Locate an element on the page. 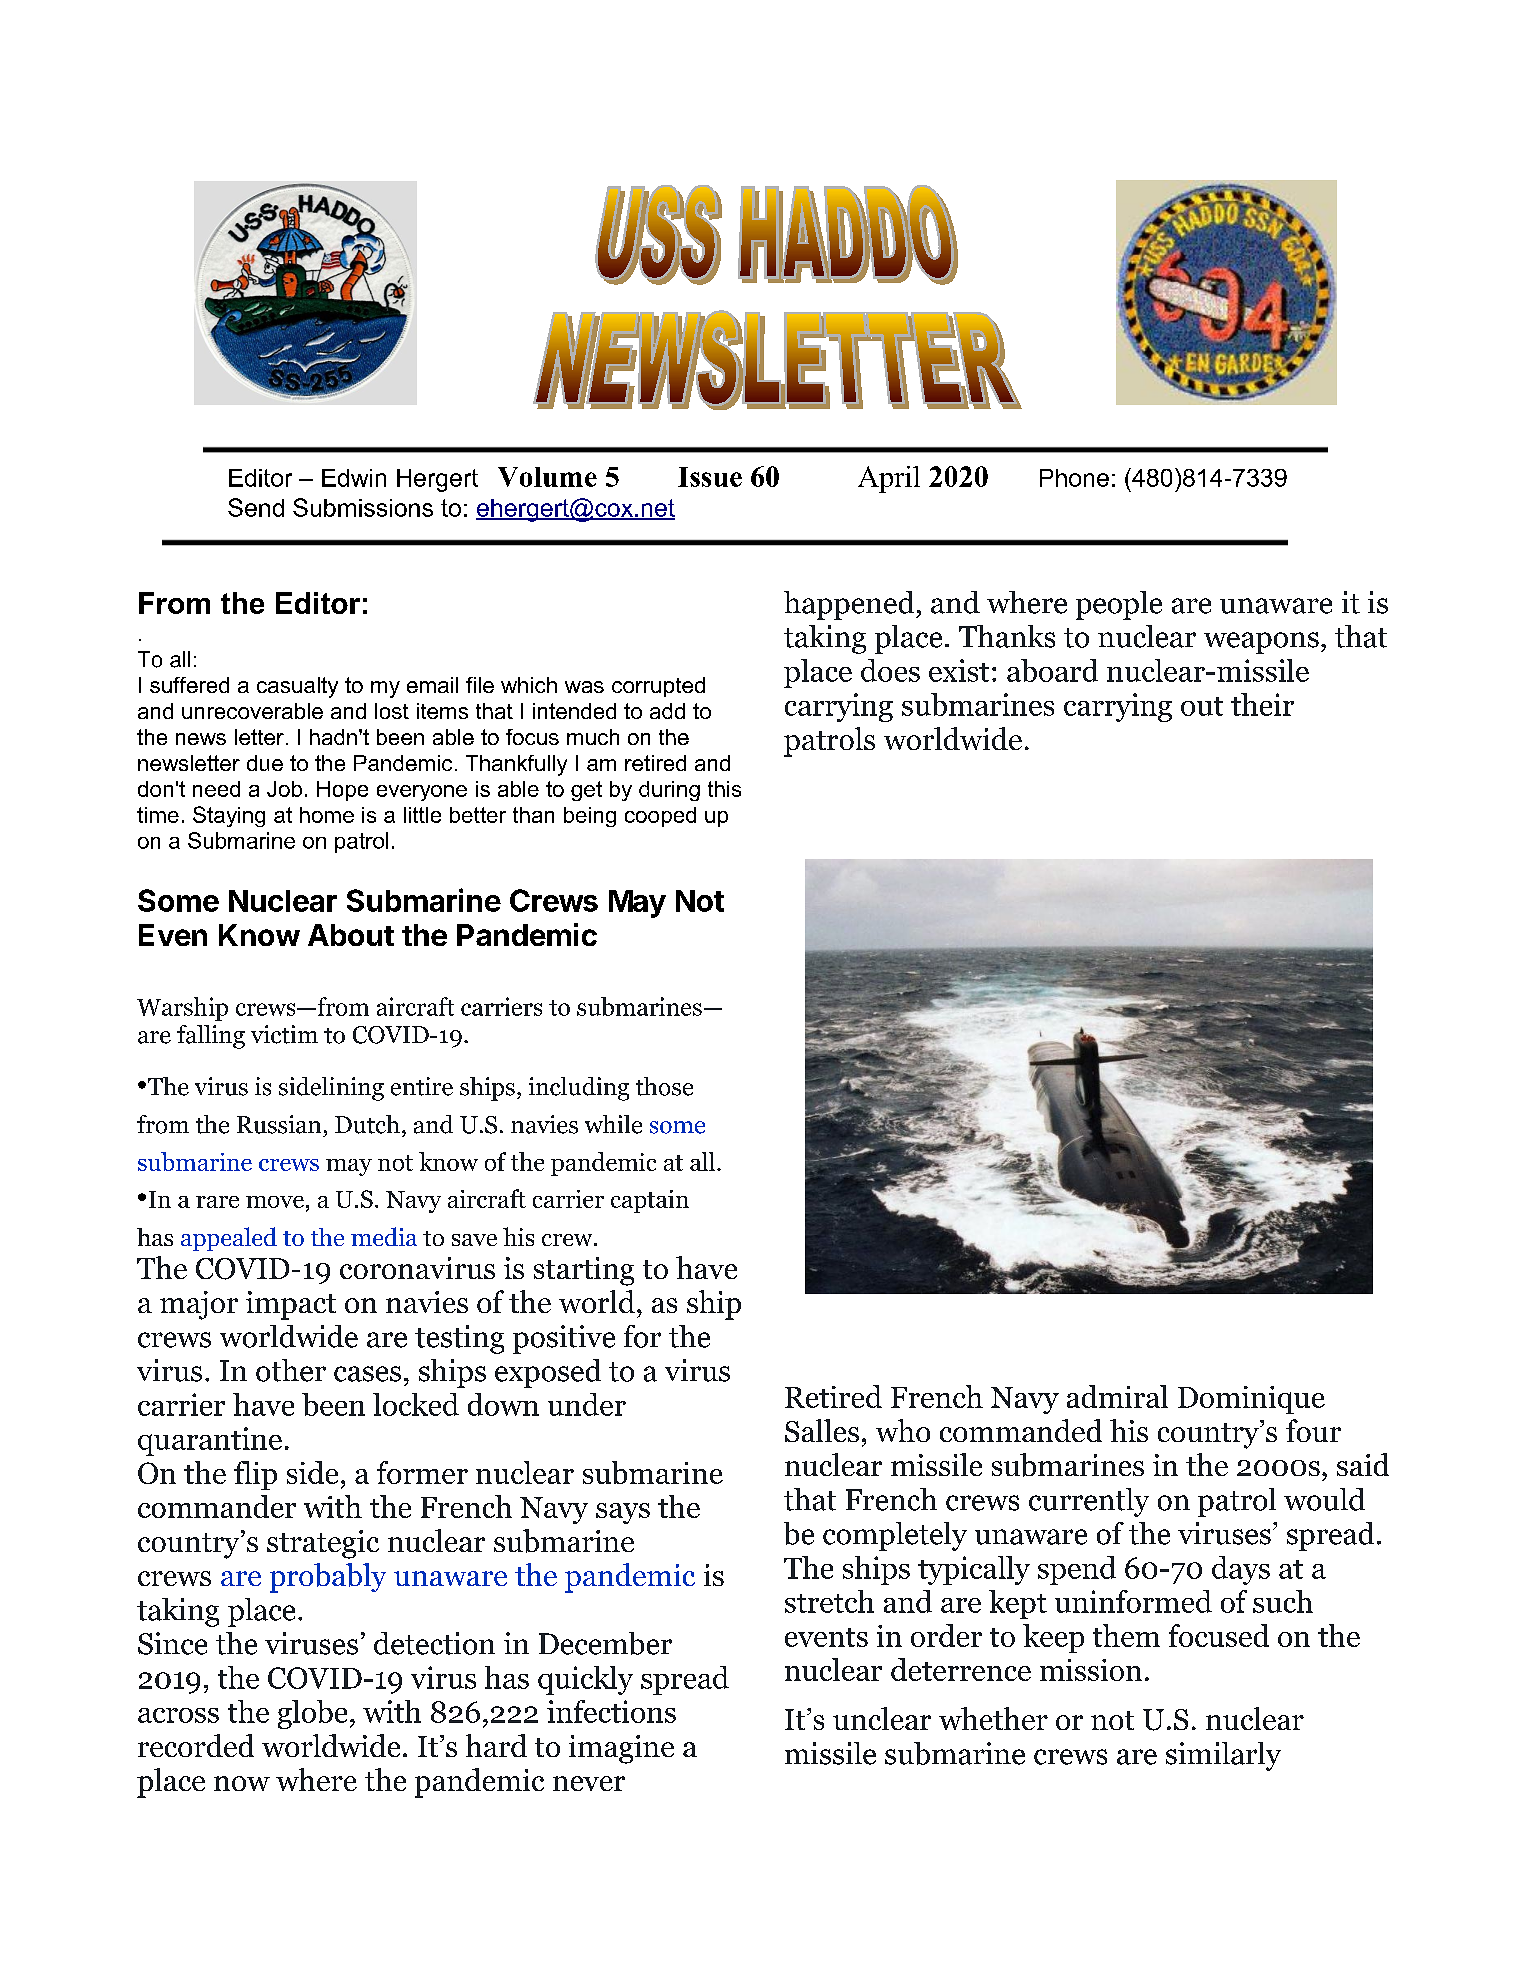 Image resolution: width=1531 pixels, height=1981 pixels. would is located at coordinates (1324, 1499).
